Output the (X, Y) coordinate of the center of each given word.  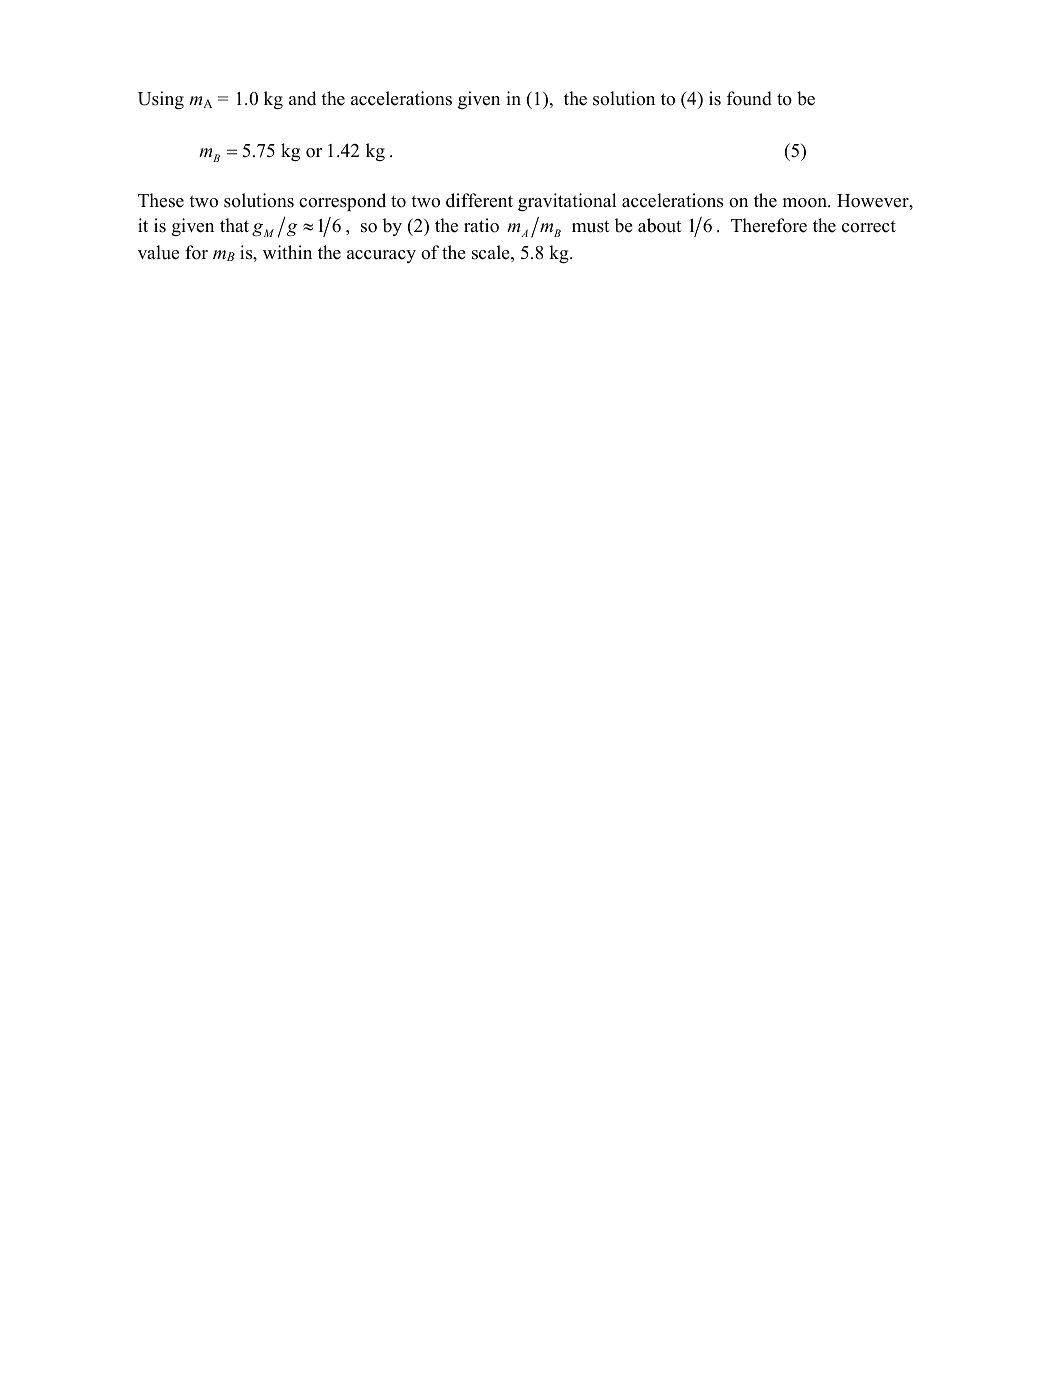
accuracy (381, 256)
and (302, 98)
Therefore (769, 225)
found (749, 98)
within (287, 252)
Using (161, 100)
